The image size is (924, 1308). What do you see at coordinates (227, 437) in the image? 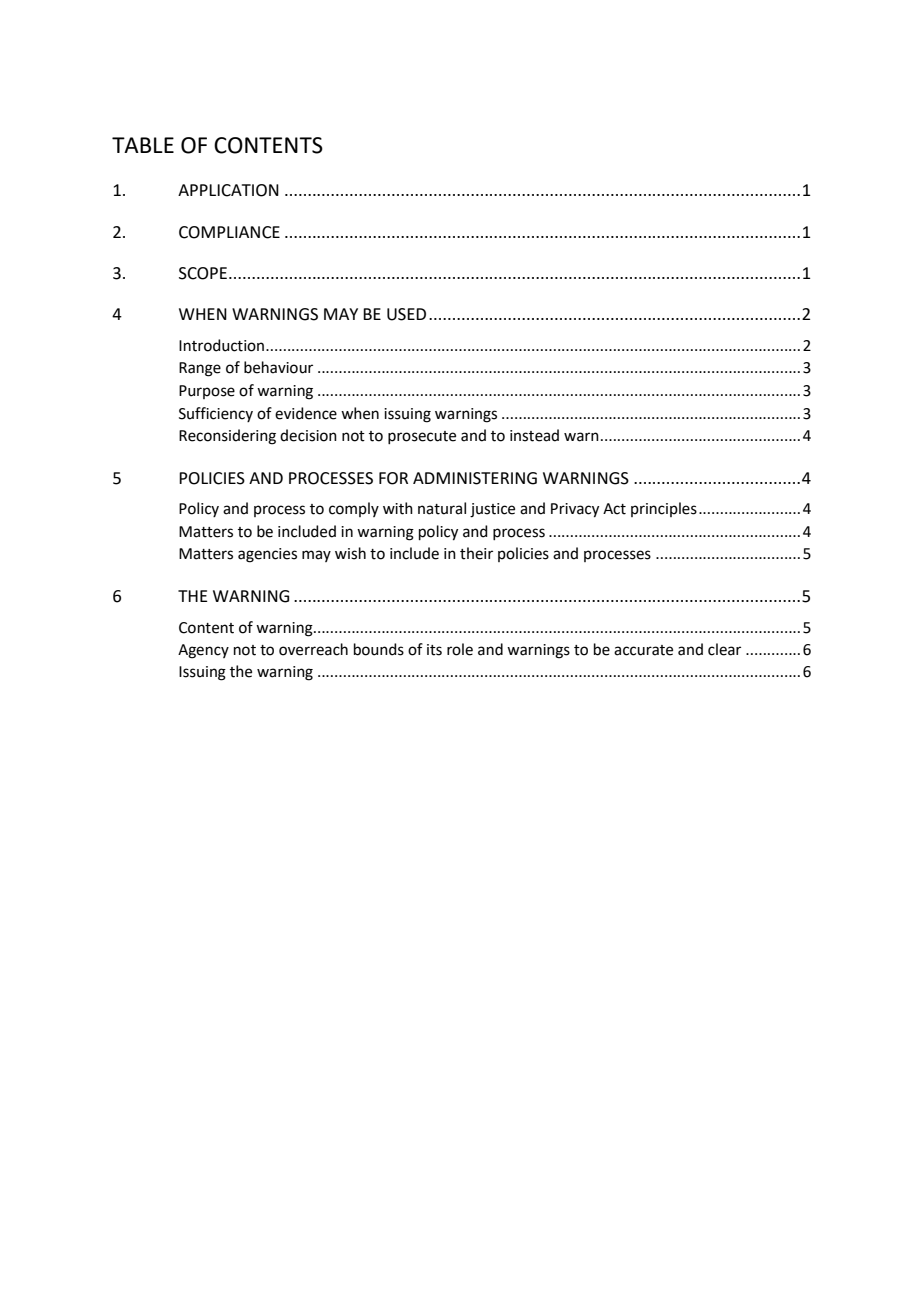
I see `Reconsidering` at bounding box center [227, 437].
